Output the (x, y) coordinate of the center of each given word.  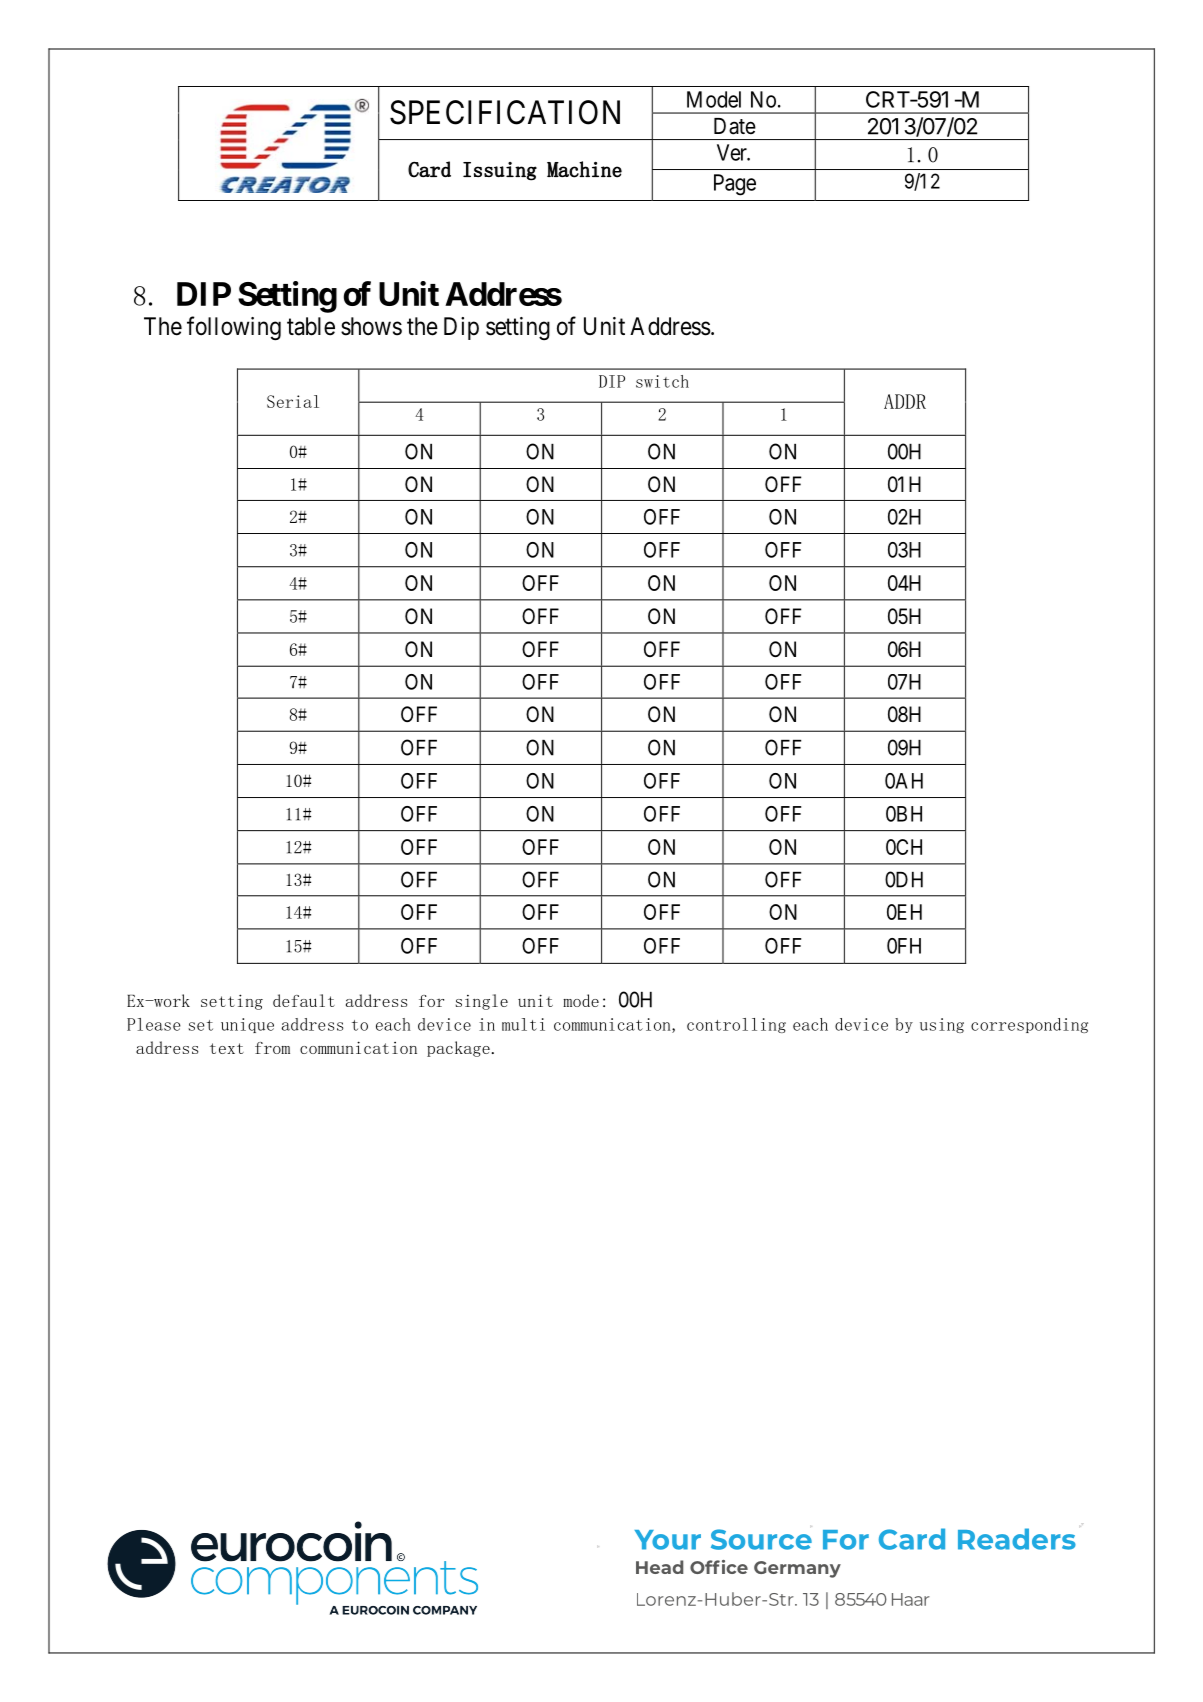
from (272, 1048)
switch (662, 381)
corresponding (1029, 1025)
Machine (584, 169)
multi (523, 1024)
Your (668, 1540)
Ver (733, 152)
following (234, 328)
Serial (293, 401)
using (942, 1025)
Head (659, 1567)
